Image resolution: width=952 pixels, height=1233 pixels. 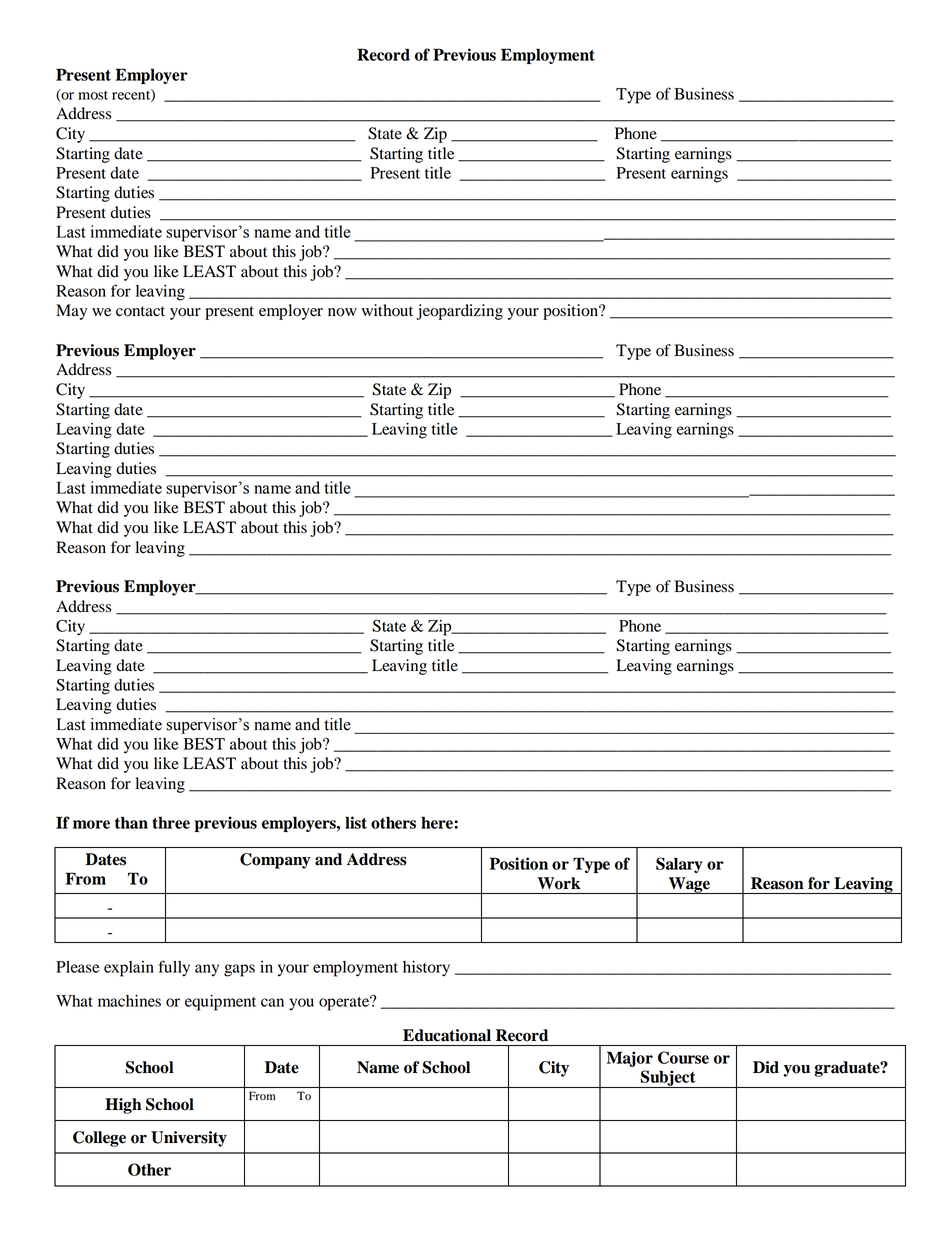 I want to click on than, so click(x=131, y=822).
